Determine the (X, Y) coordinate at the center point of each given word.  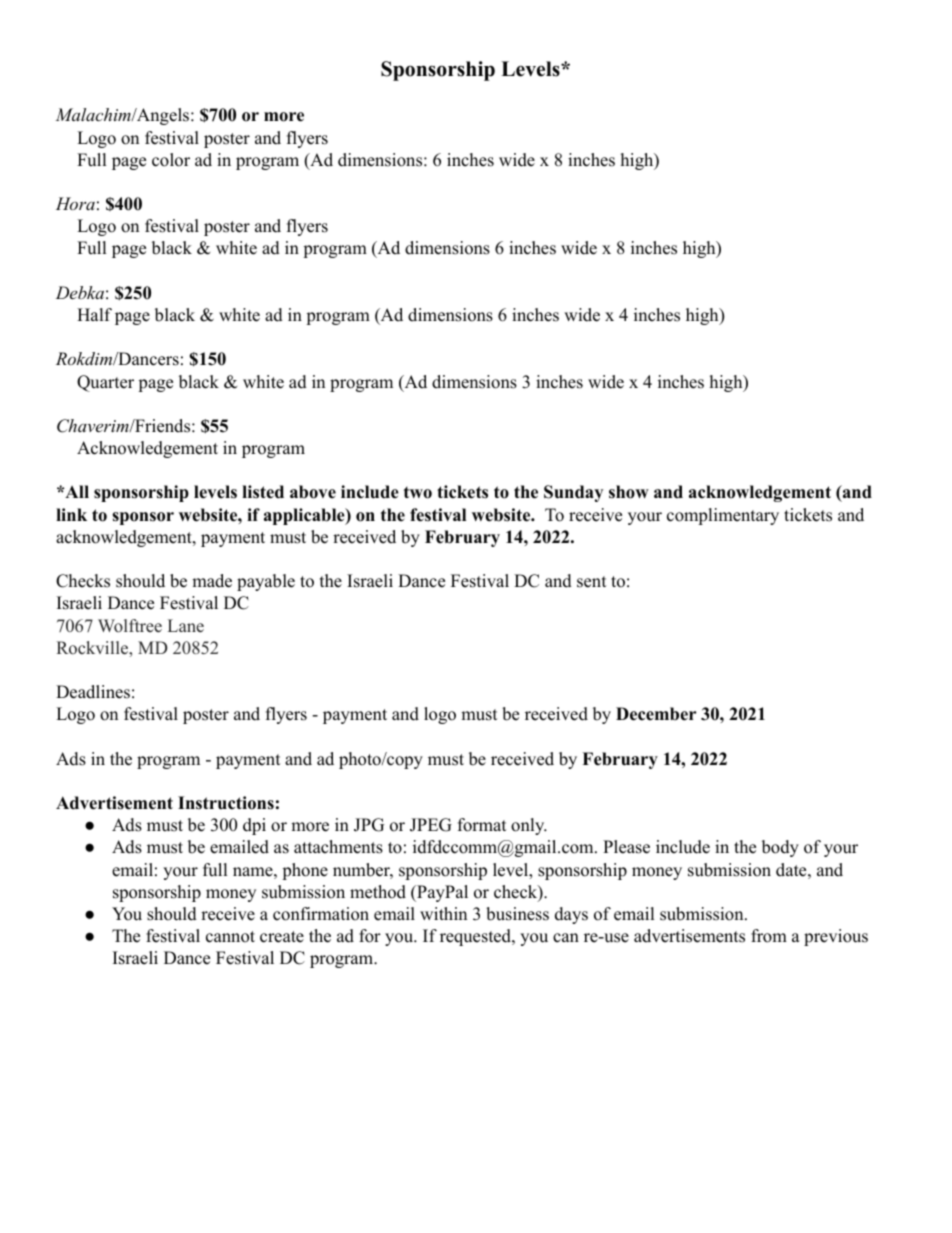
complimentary (723, 516)
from (769, 936)
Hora (75, 203)
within (443, 913)
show (629, 492)
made (212, 581)
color (171, 160)
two (418, 493)
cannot (230, 937)
